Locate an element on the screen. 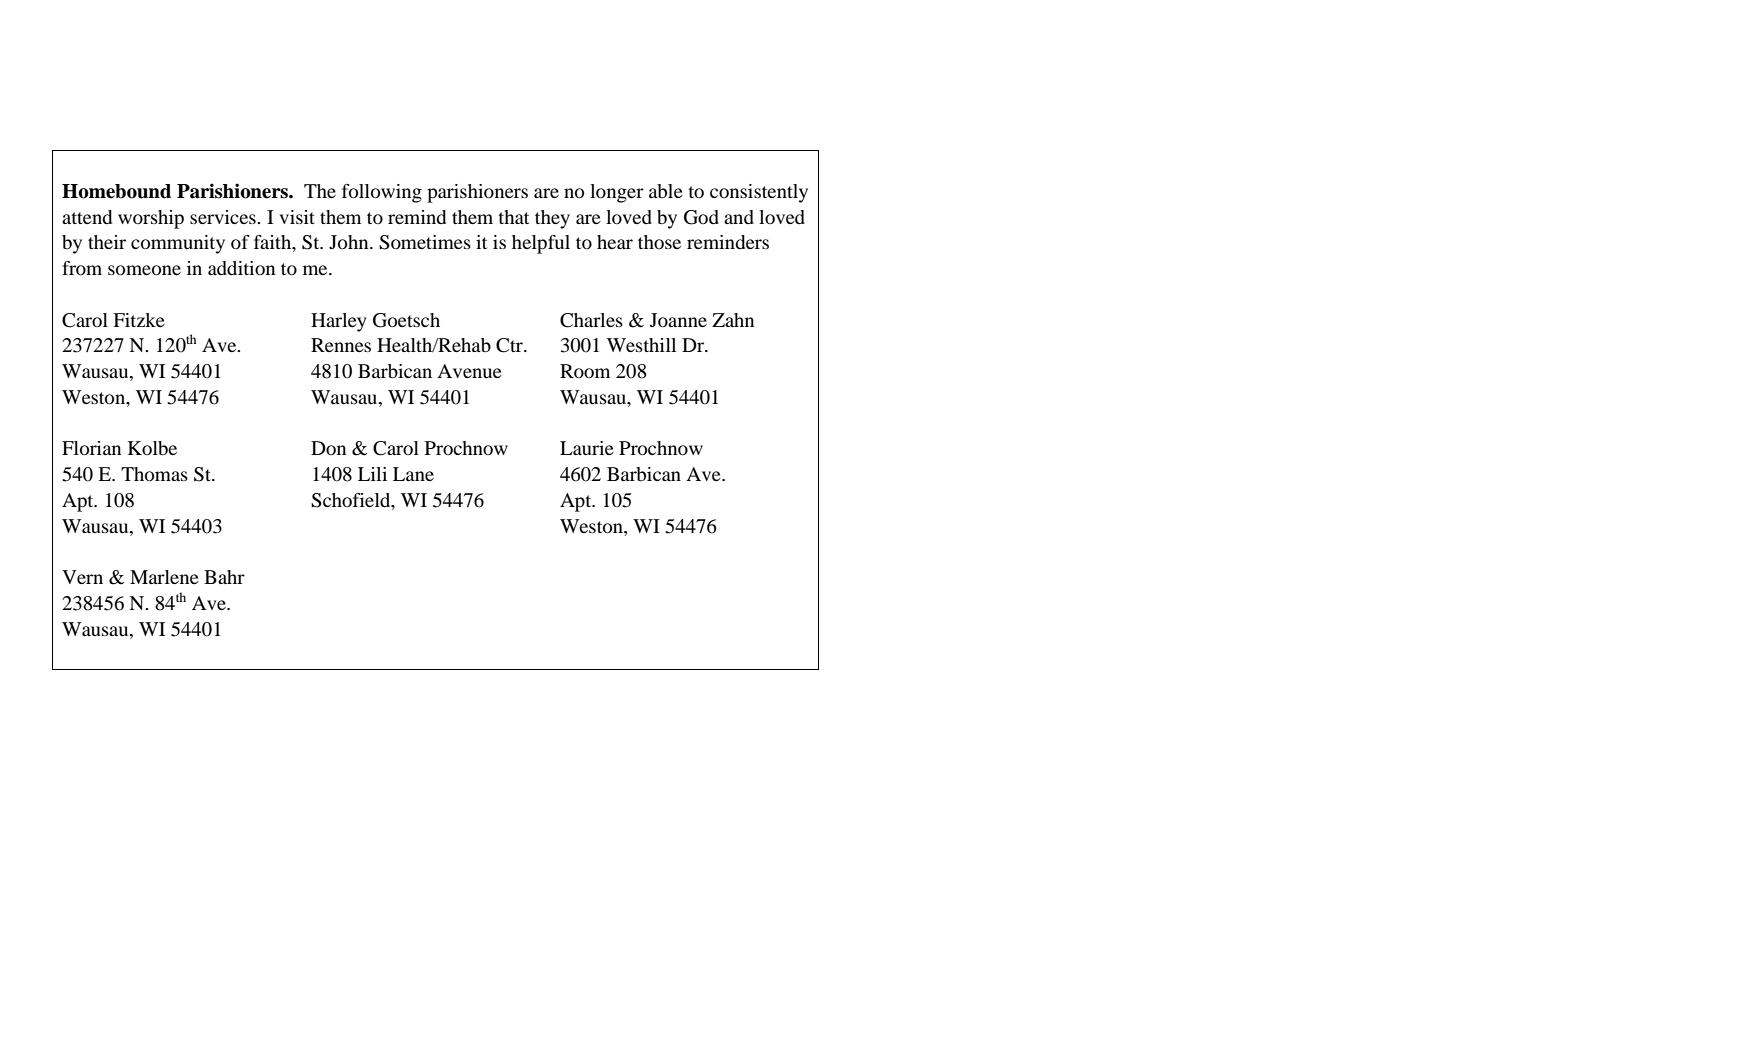 The width and height of the screenshot is (1742, 1058). Florian is located at coordinates (91, 448).
